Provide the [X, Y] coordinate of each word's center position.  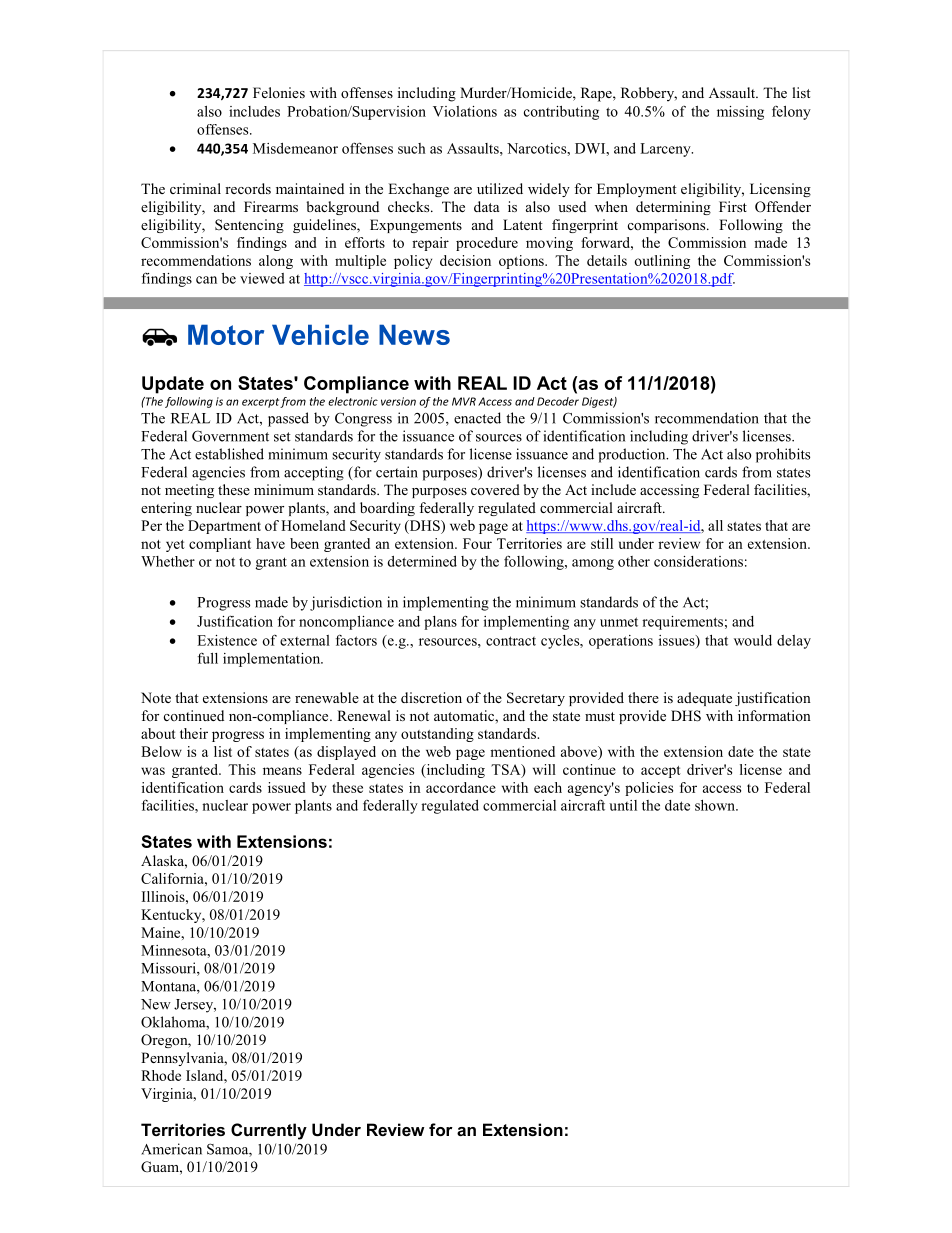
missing [740, 113]
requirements [682, 623]
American [171, 1149]
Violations [465, 111]
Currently [269, 1131]
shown [716, 805]
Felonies [279, 92]
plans [440, 623]
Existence [227, 640]
